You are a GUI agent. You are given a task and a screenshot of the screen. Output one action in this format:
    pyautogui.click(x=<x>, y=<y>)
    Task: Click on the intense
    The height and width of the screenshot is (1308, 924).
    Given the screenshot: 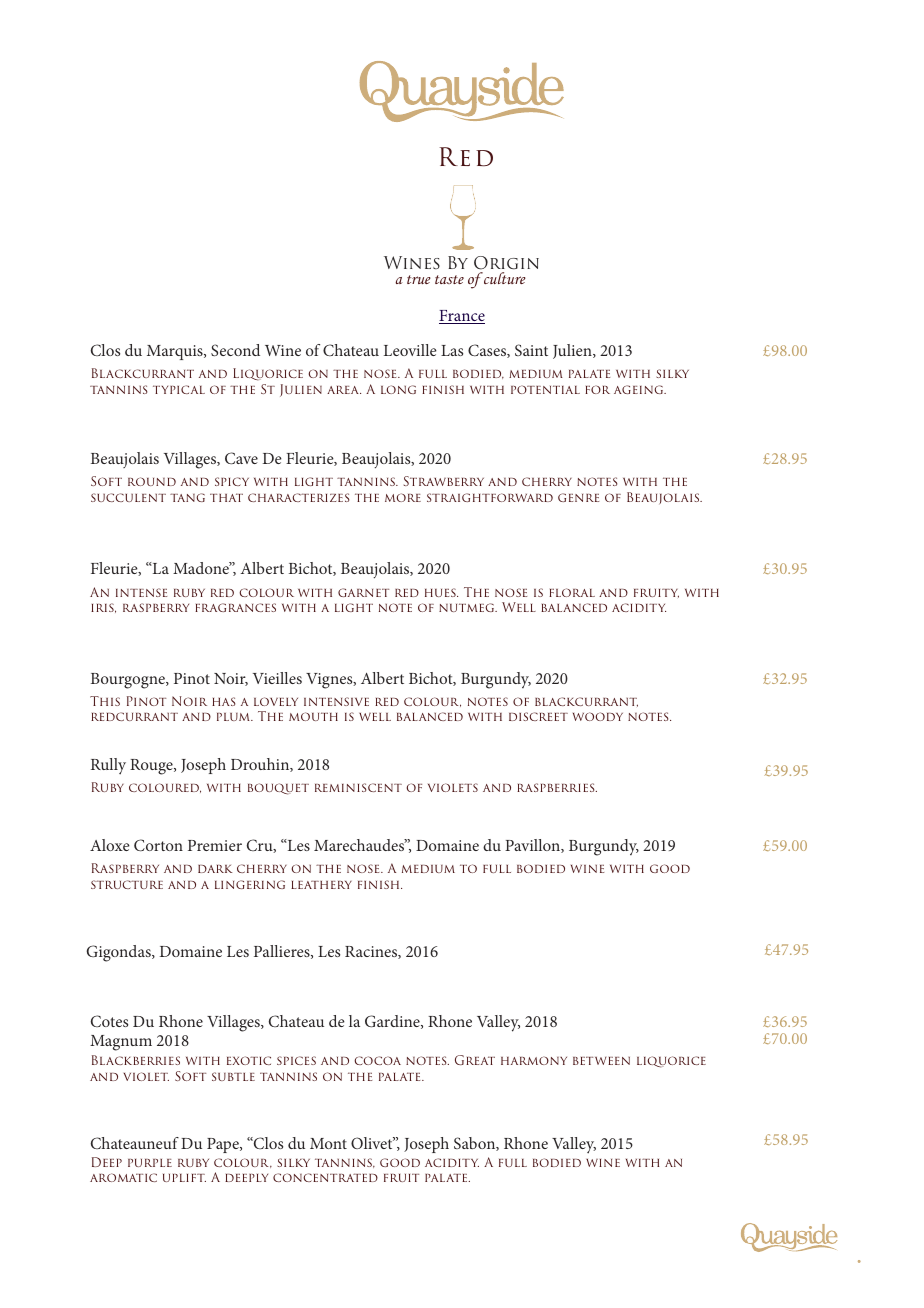 What is the action you would take?
    pyautogui.click(x=141, y=592)
